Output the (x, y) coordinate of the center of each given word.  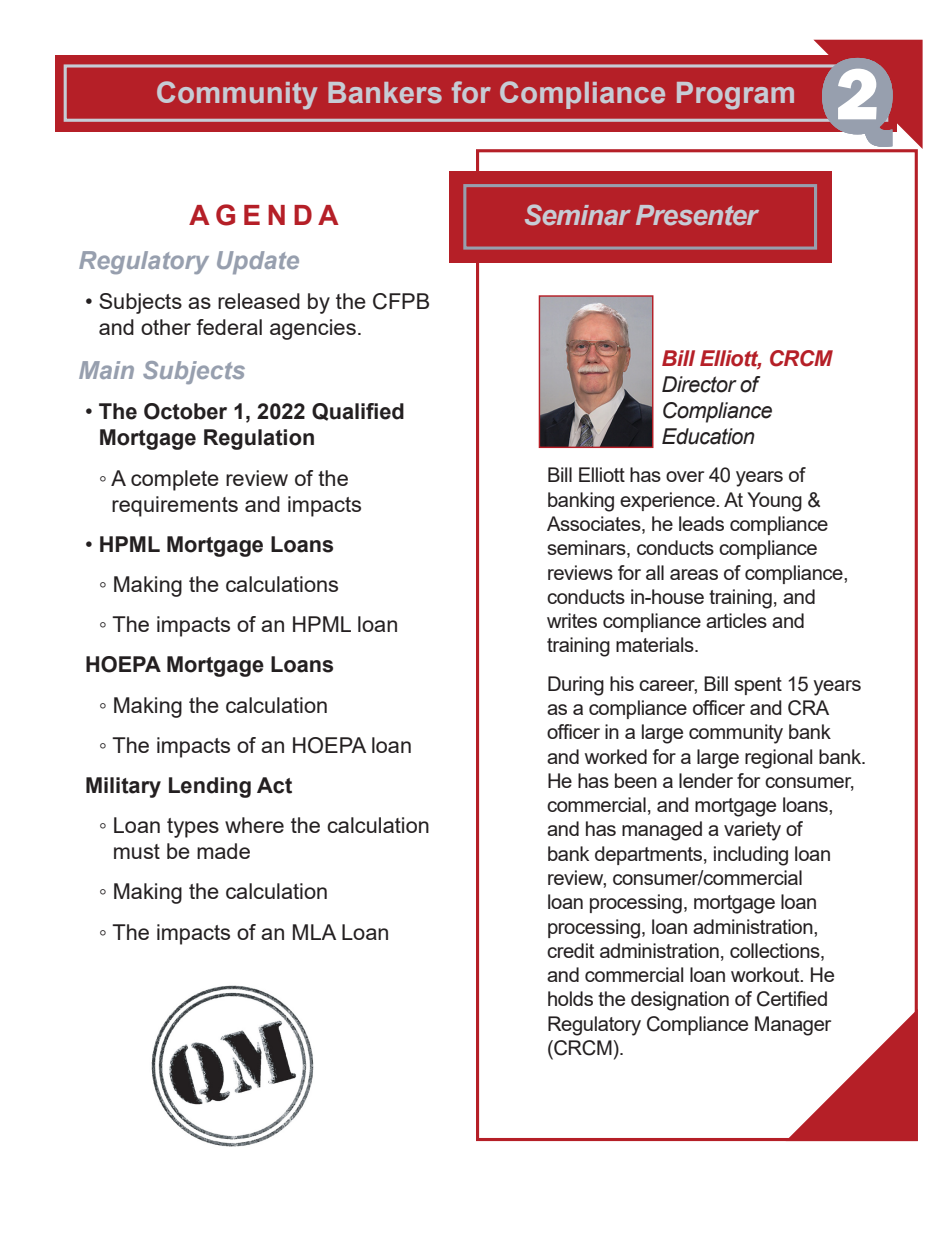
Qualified (358, 412)
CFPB (401, 301)
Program (735, 96)
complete (175, 480)
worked (616, 756)
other (166, 327)
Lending (210, 787)
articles (736, 620)
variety (752, 831)
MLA (314, 932)
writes (572, 620)
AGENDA (264, 215)
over (685, 476)
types (193, 828)
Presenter (697, 215)
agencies (313, 329)
